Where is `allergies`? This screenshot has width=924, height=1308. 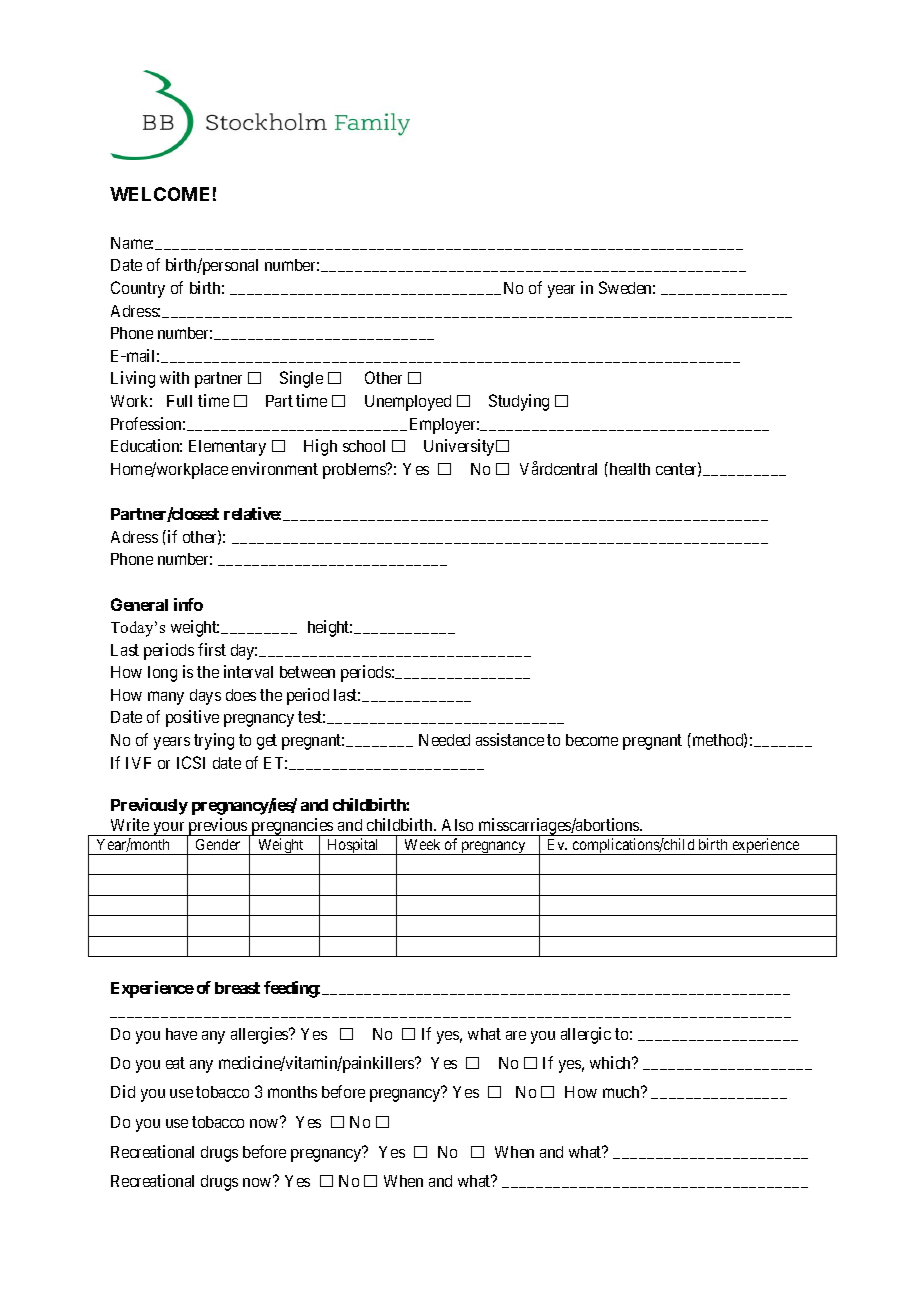 allergies is located at coordinates (260, 1035).
